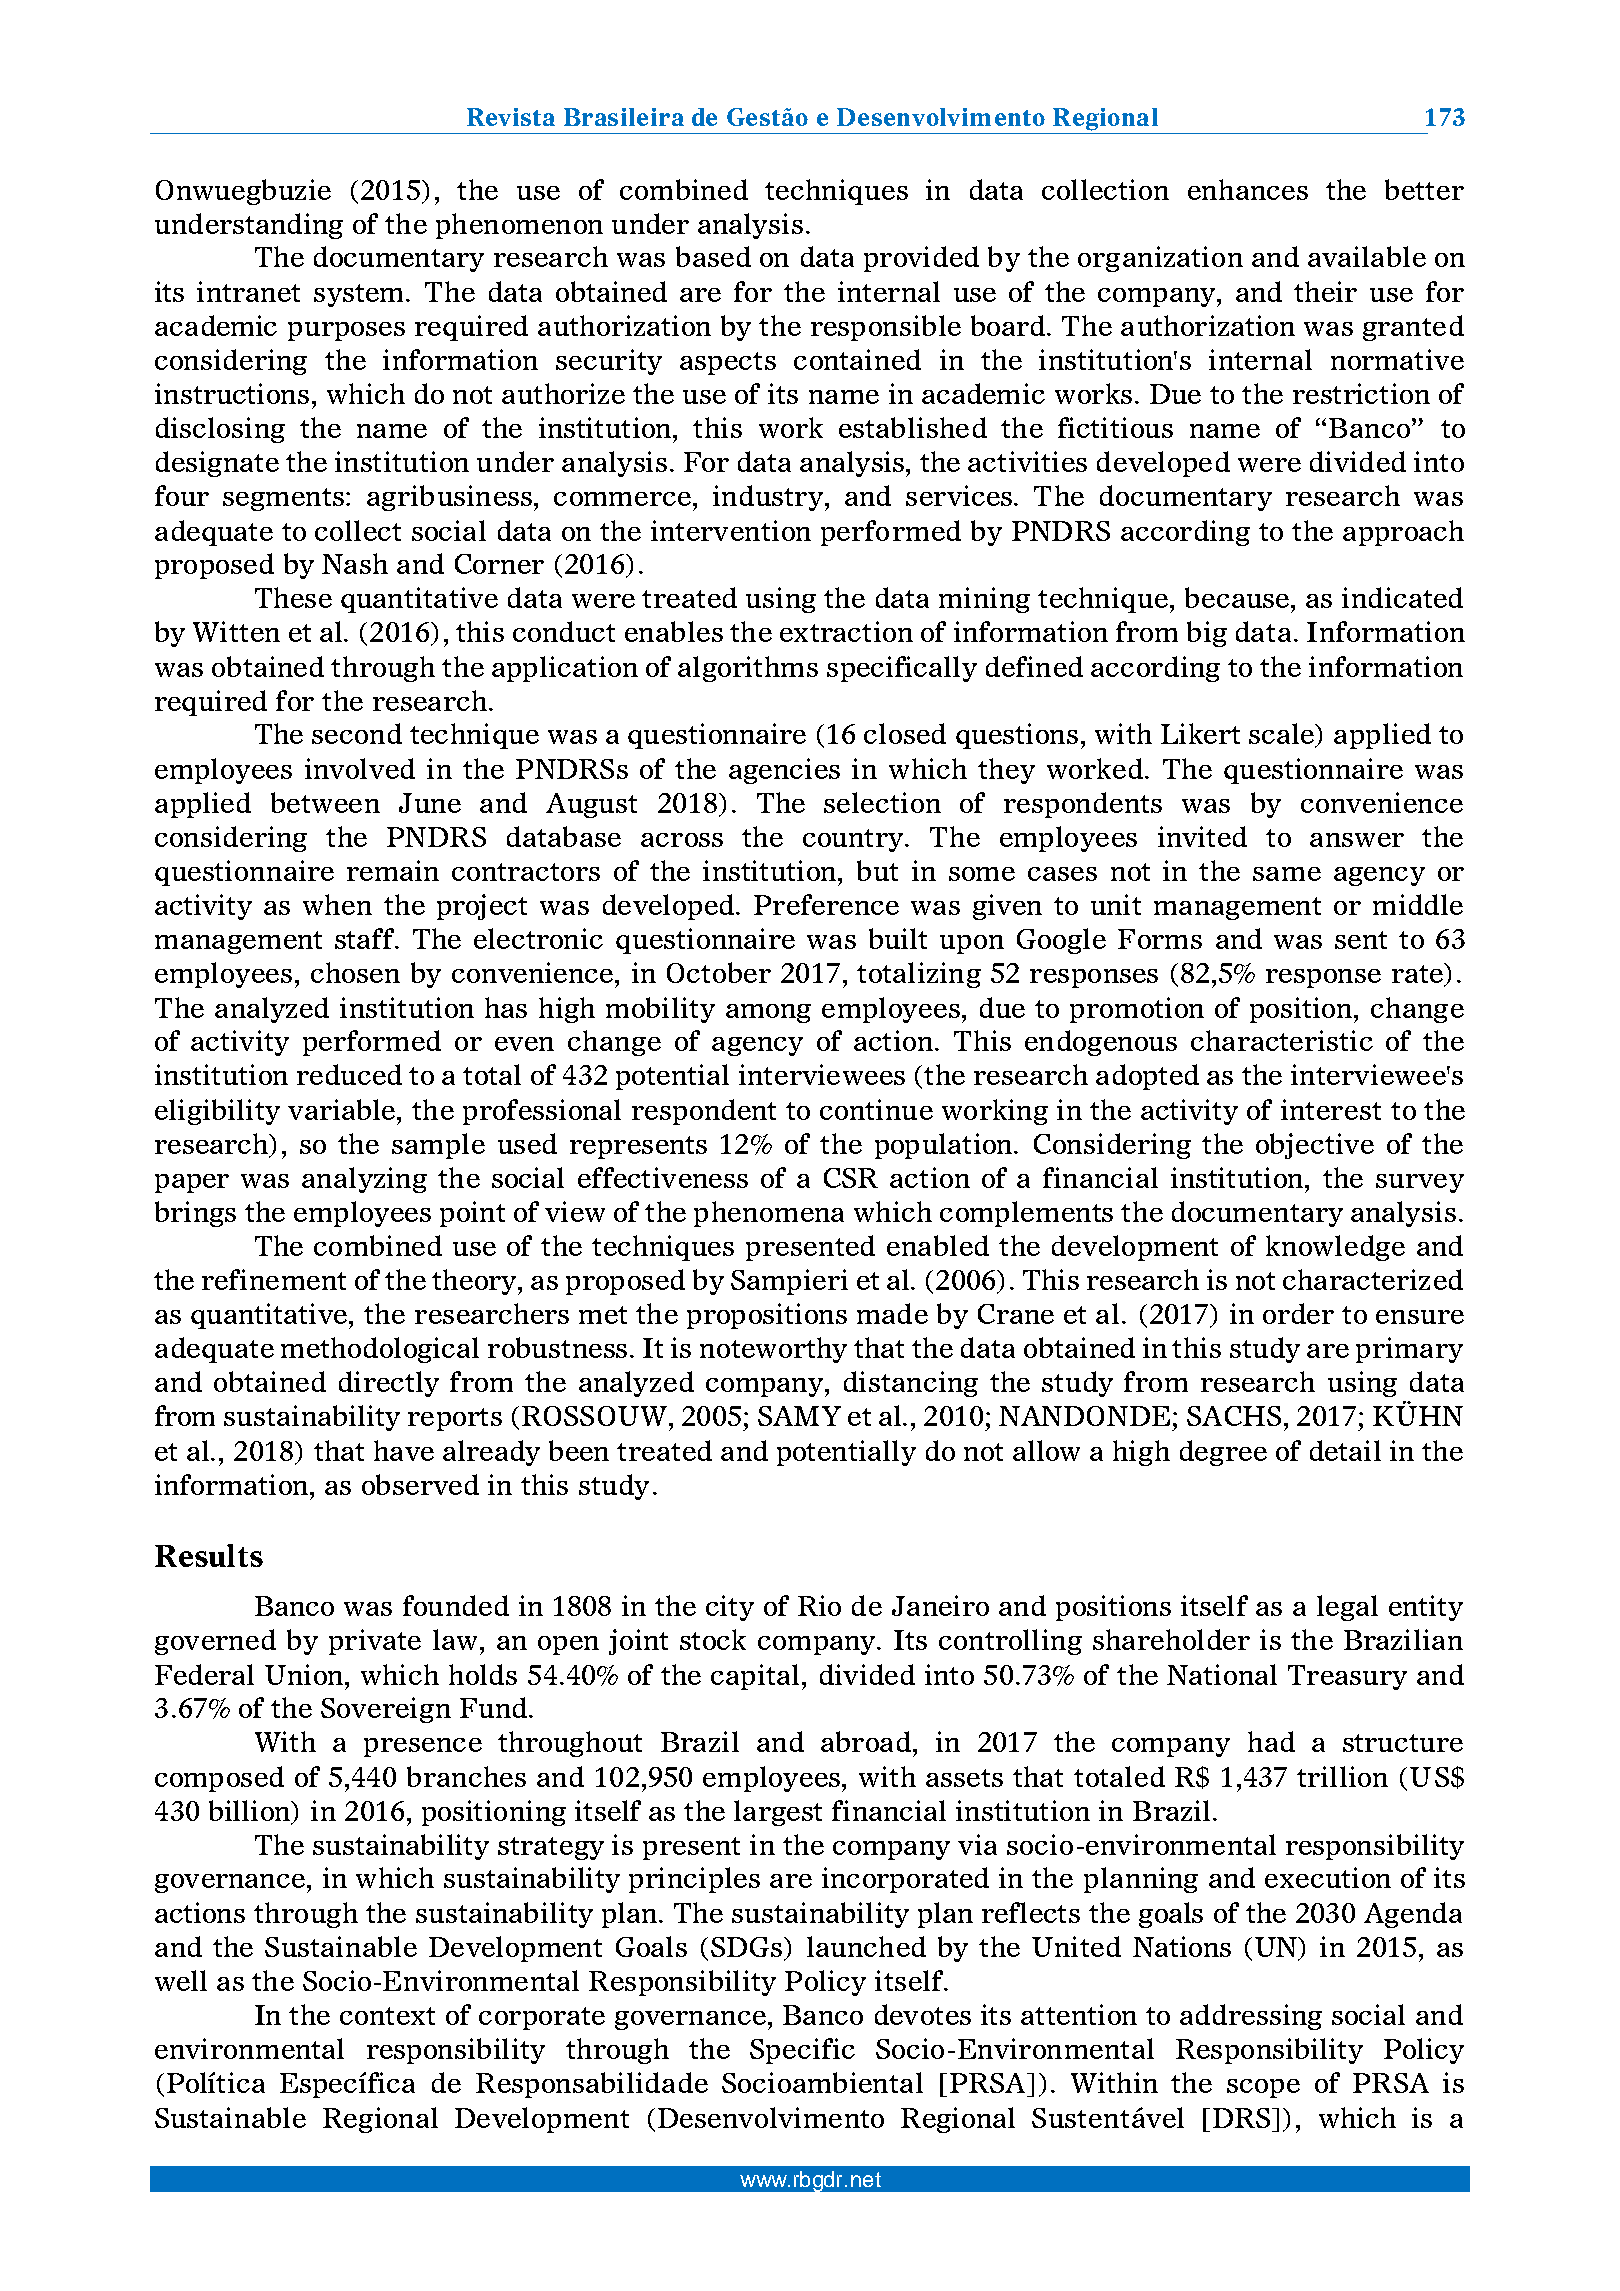 The image size is (1620, 2291). Describe the element at coordinates (1234, 1416) in the screenshot. I see `SACHS` at that location.
